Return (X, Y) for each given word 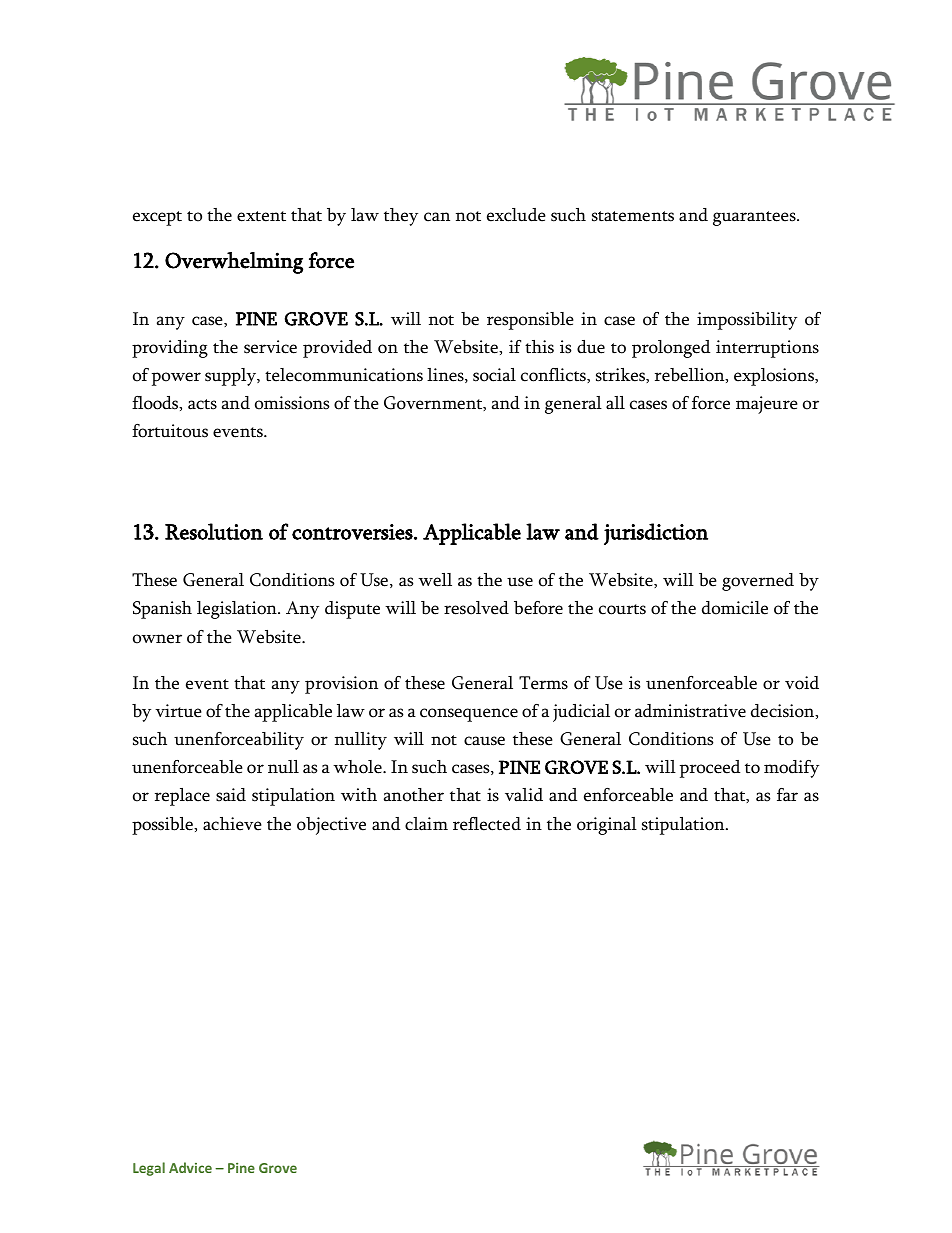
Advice (190, 1167)
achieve (232, 824)
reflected (487, 824)
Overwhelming (234, 263)
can (437, 217)
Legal (149, 1169)
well (435, 580)
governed (758, 582)
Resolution (214, 531)
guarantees (755, 218)
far (787, 795)
